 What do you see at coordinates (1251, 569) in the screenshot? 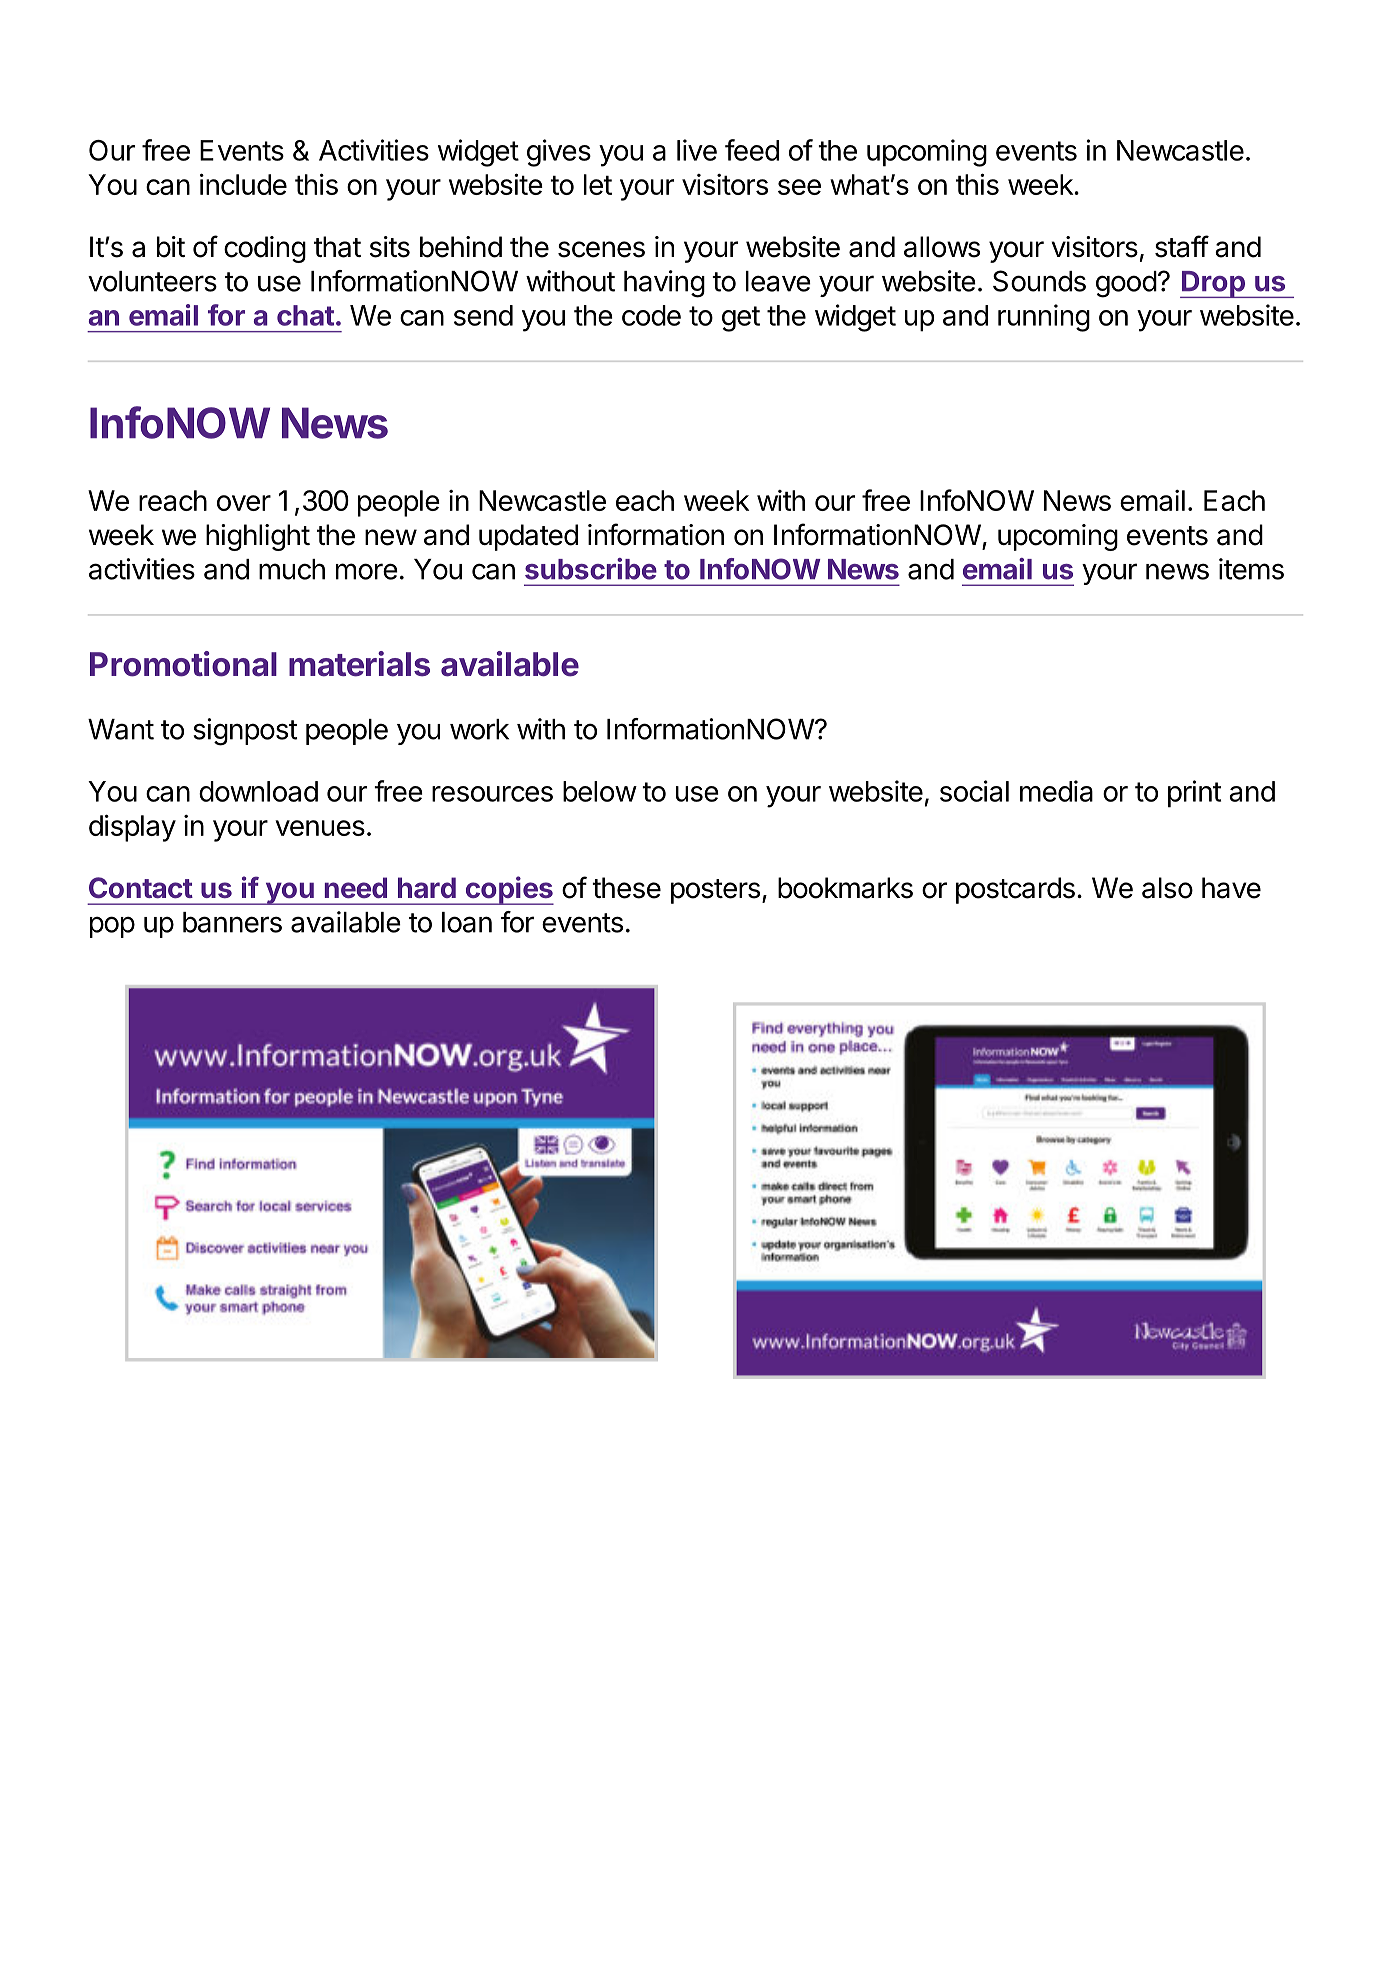
I see `items` at bounding box center [1251, 569].
